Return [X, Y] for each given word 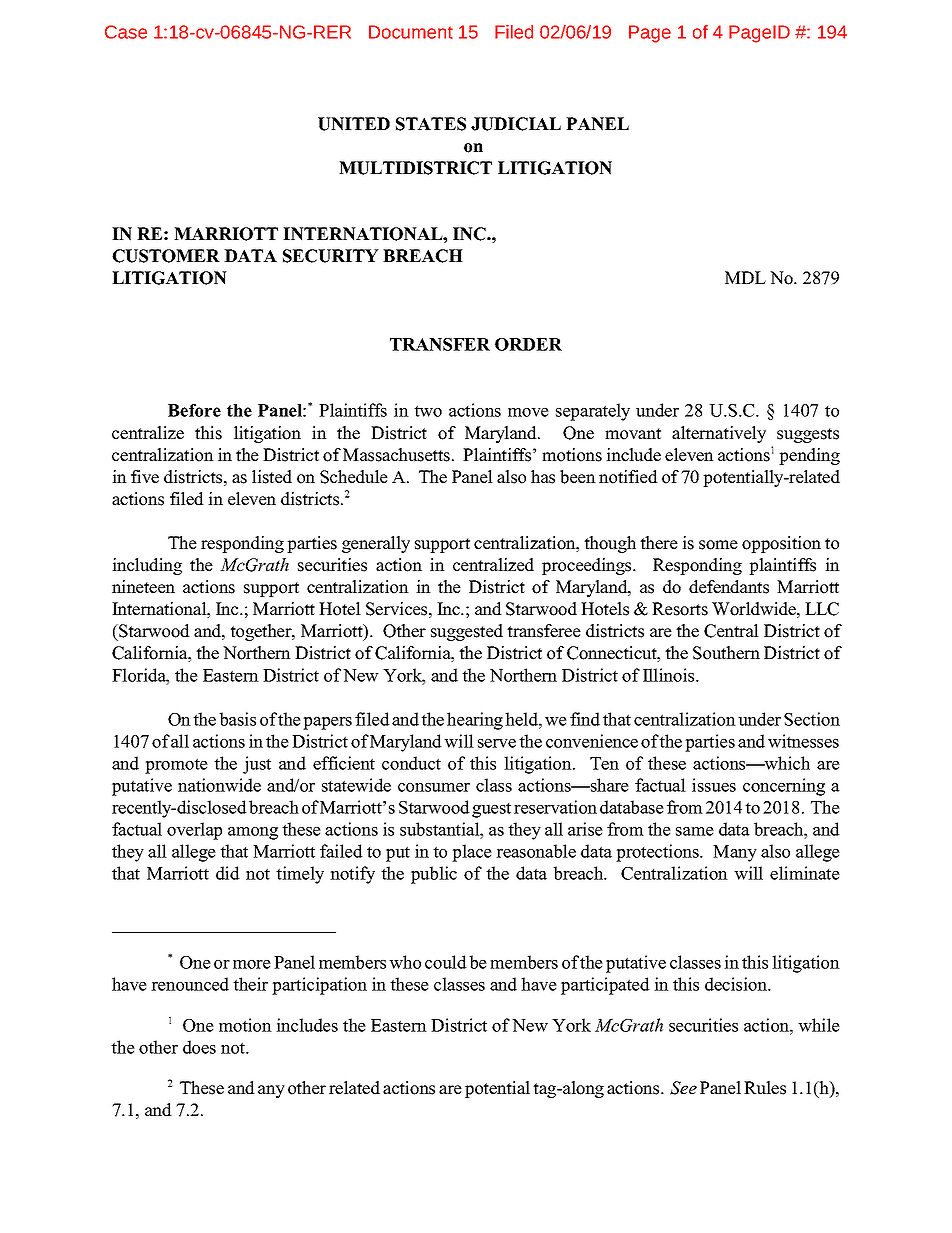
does [199, 1047]
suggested [467, 632]
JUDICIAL [516, 124]
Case [126, 32]
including [147, 566]
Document [411, 32]
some [718, 545]
